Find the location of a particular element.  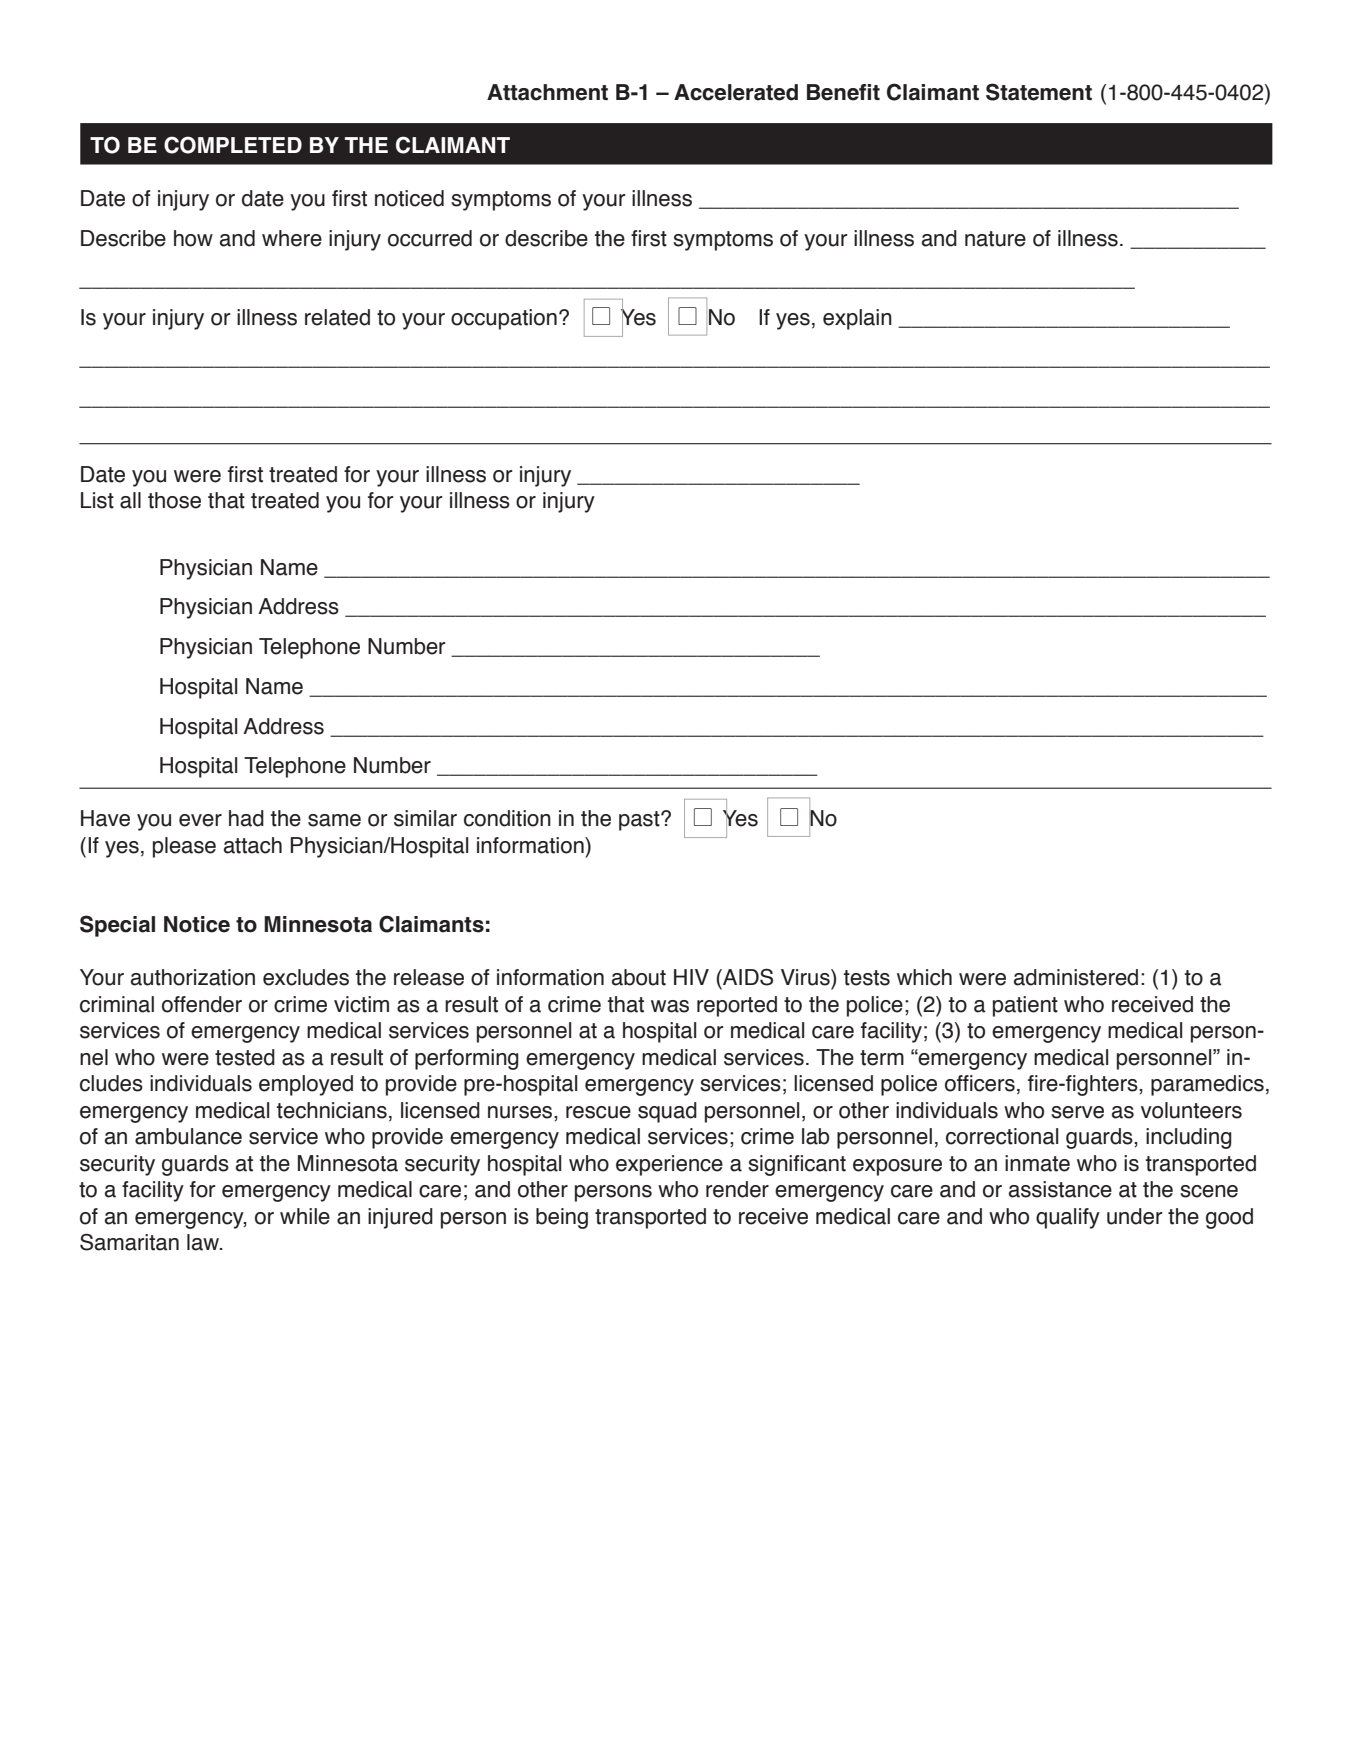

Statement is located at coordinates (1039, 92).
